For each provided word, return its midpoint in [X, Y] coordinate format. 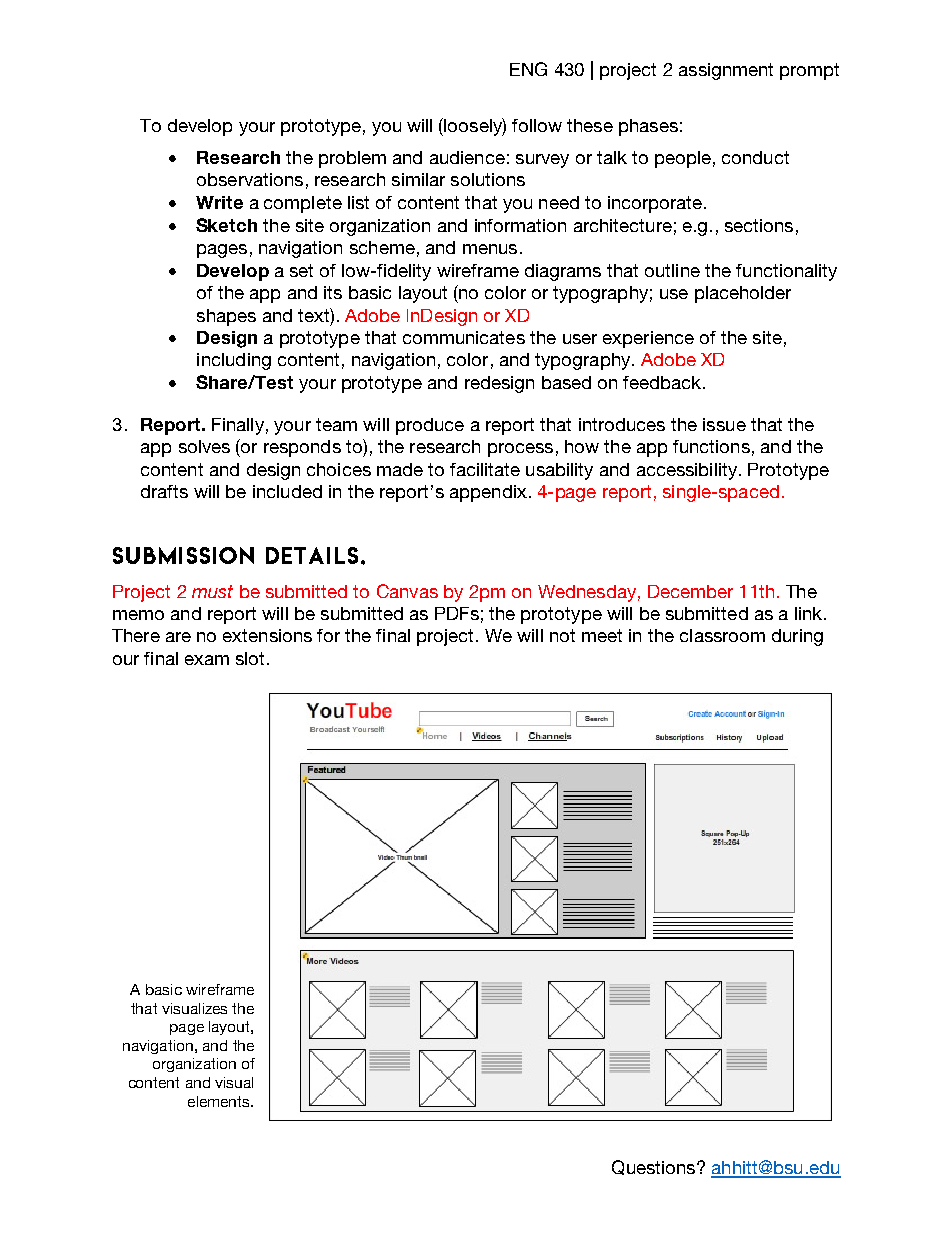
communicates [464, 337]
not [562, 635]
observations [250, 179]
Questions [655, 1167]
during [797, 637]
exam [207, 660]
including [234, 361]
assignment [726, 71]
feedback [663, 382]
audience [467, 157]
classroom [722, 635]
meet [602, 635]
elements [220, 1101]
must [212, 591]
